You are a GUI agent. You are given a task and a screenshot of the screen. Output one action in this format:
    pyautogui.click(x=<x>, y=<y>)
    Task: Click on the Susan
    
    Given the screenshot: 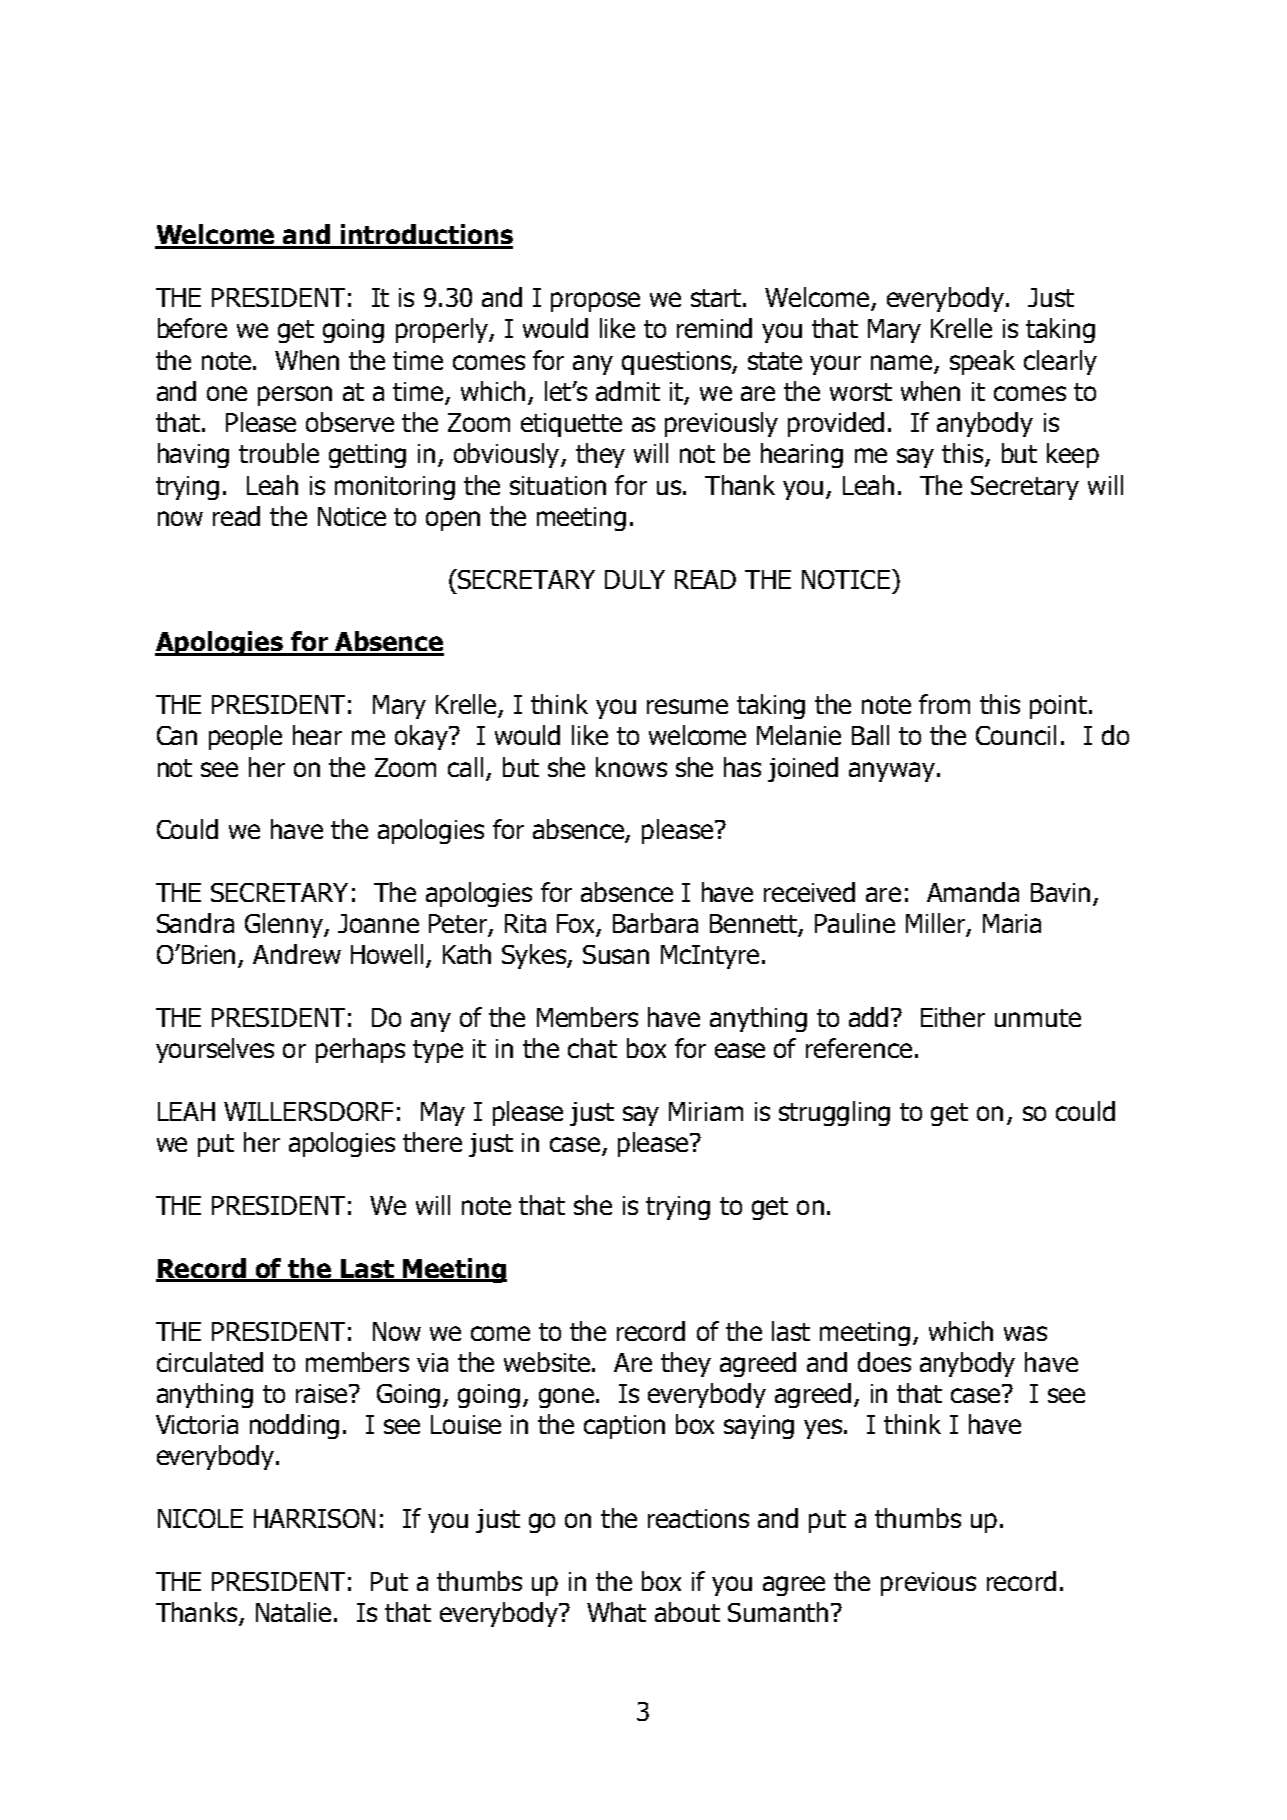 What is the action you would take?
    pyautogui.click(x=616, y=954)
